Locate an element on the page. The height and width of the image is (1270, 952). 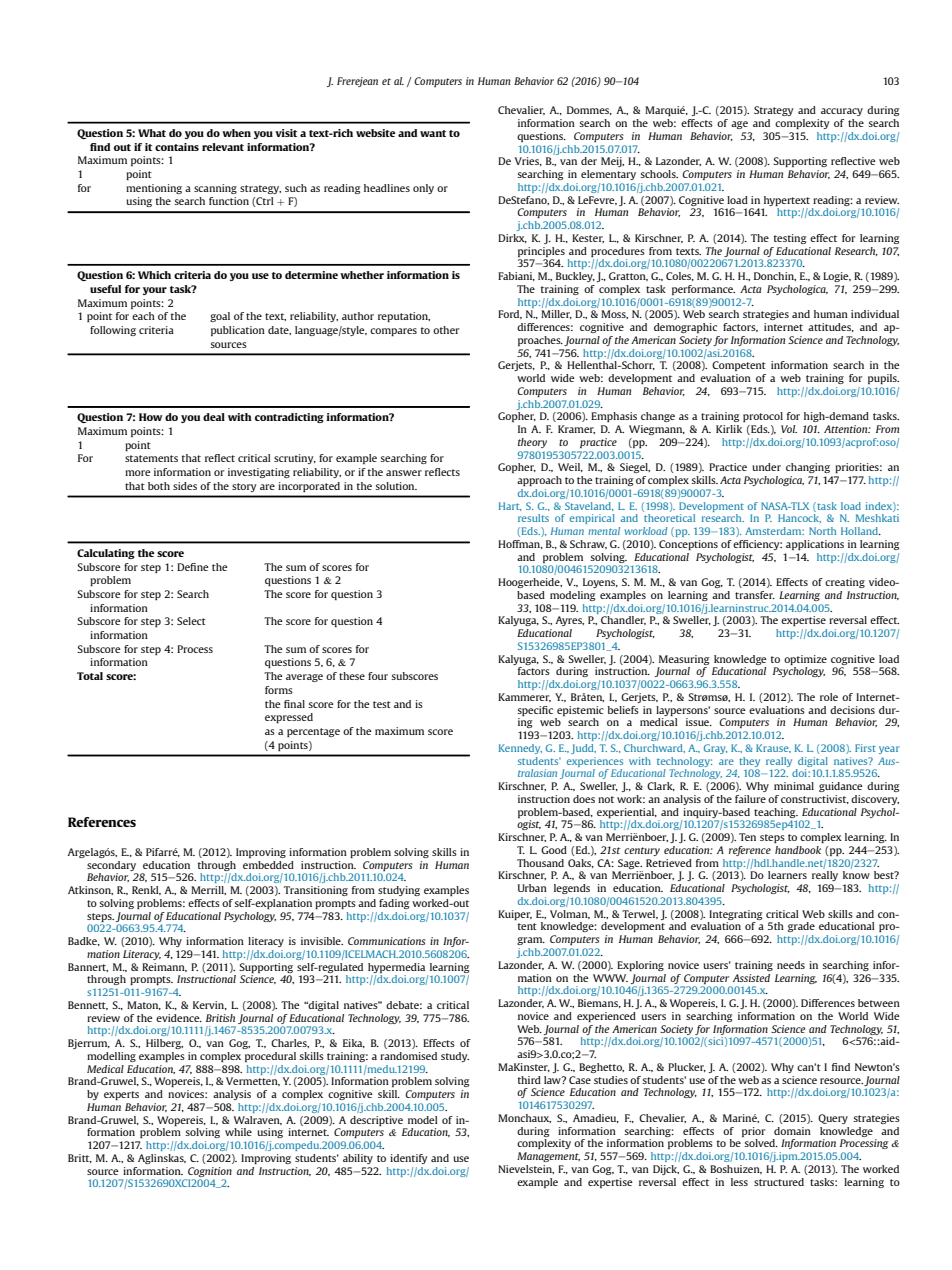
contains is located at coordinates (177, 147).
